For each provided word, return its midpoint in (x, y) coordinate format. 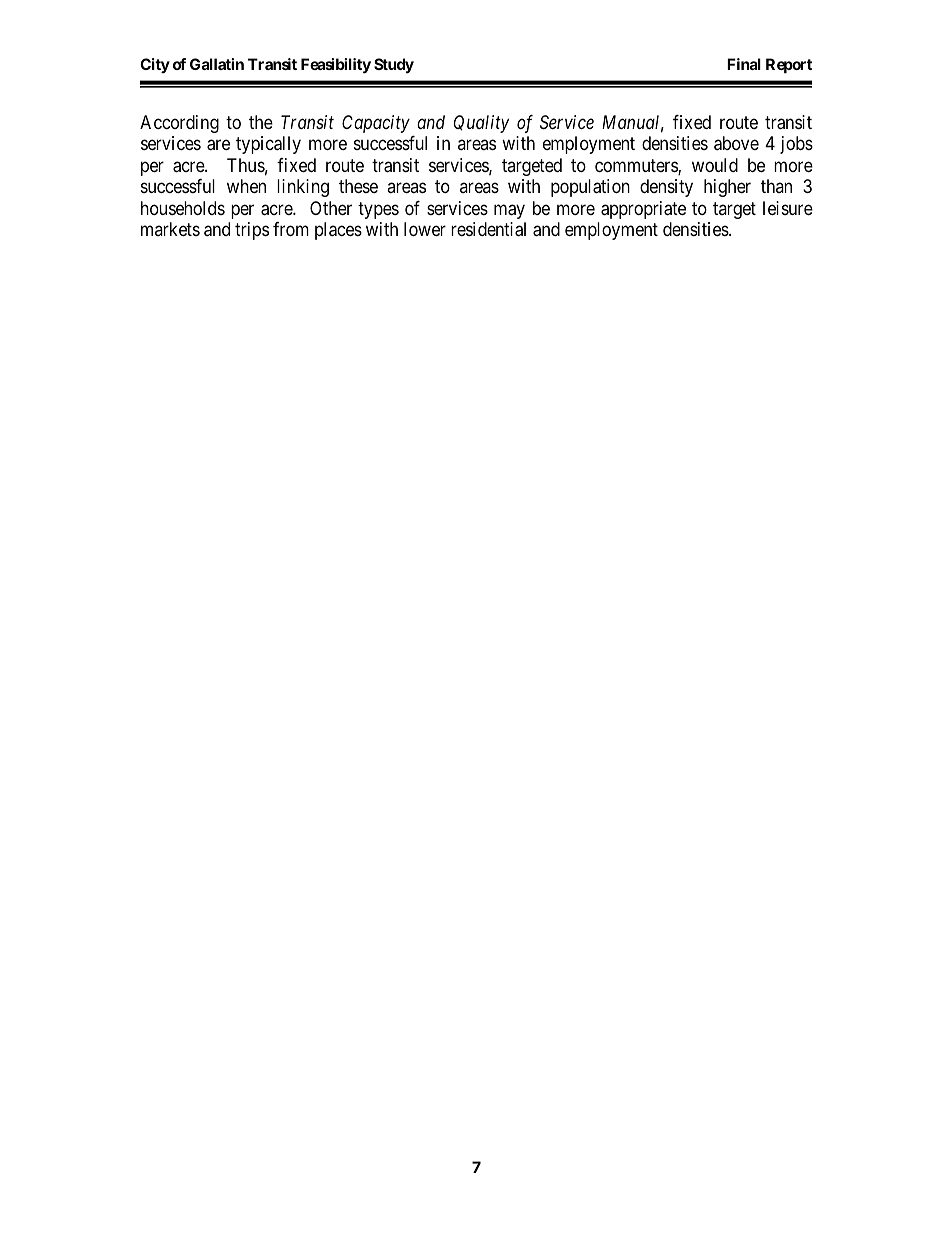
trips (252, 231)
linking (303, 188)
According (179, 124)
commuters (637, 167)
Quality (481, 124)
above (736, 143)
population (590, 188)
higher (727, 188)
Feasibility (336, 66)
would (715, 165)
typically (268, 145)
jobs (796, 145)
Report (789, 65)
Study (394, 66)
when (246, 186)
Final (744, 64)
